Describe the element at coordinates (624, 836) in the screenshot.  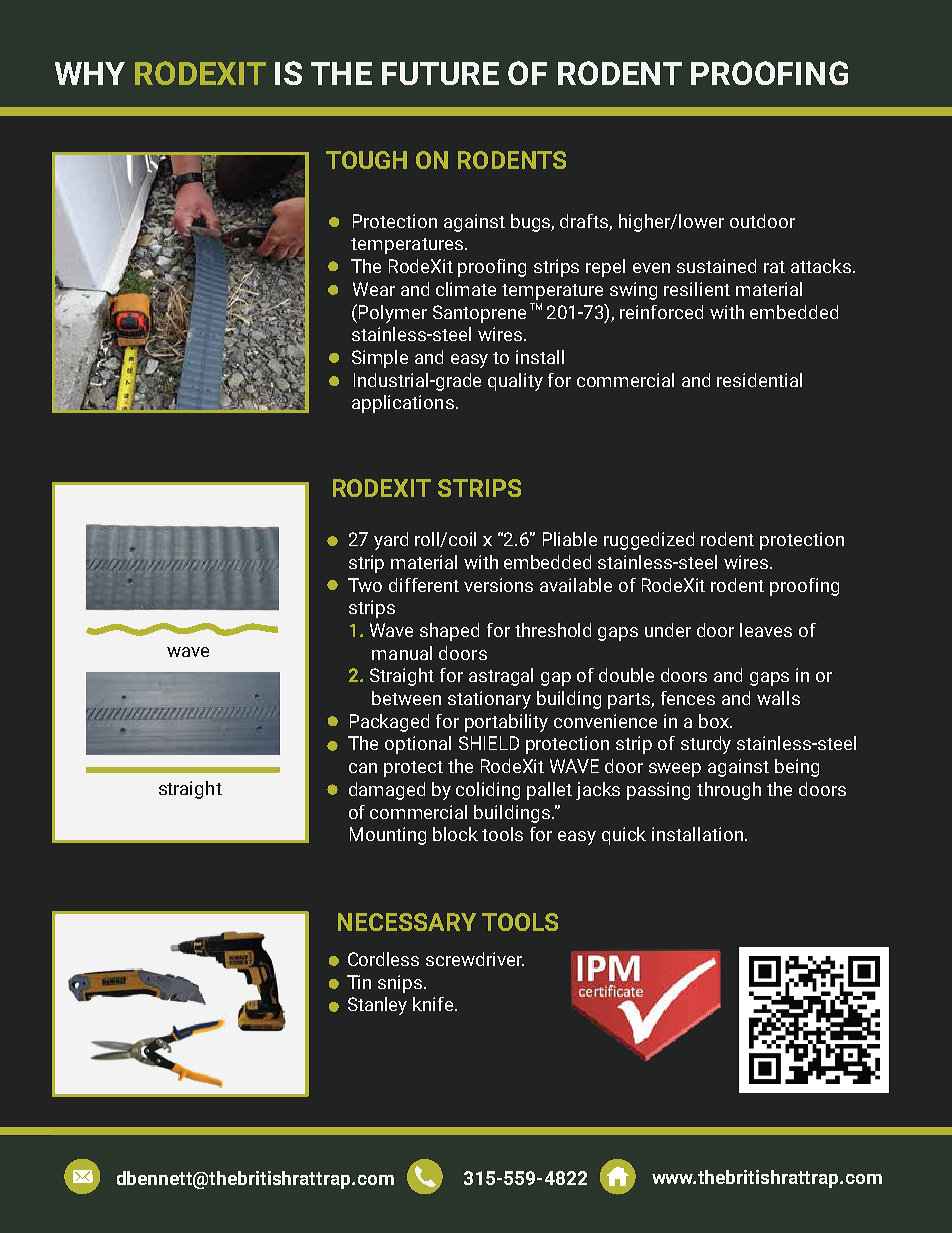
I see `quick` at that location.
